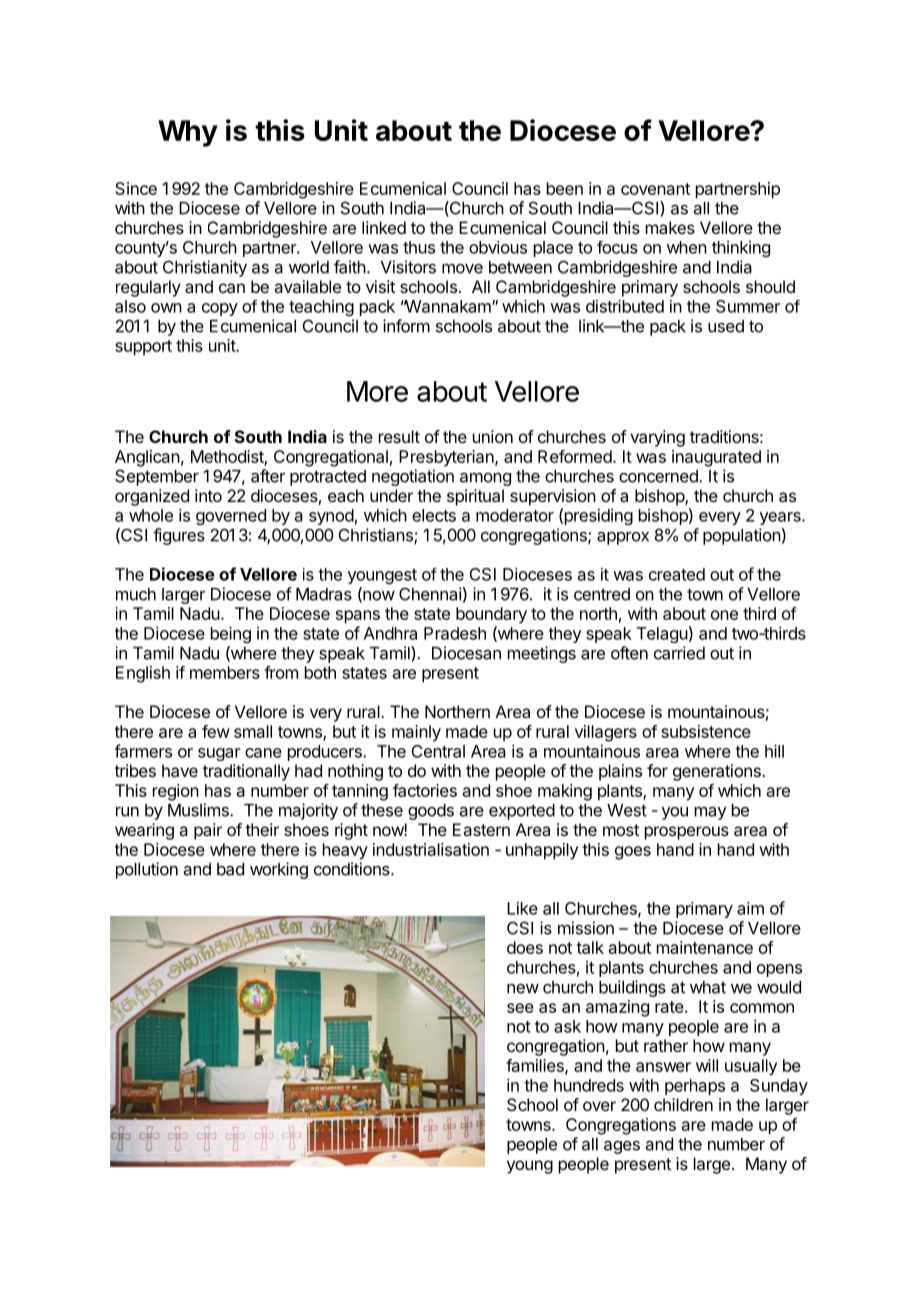  Describe the element at coordinates (419, 247) in the screenshot. I see `thus` at that location.
